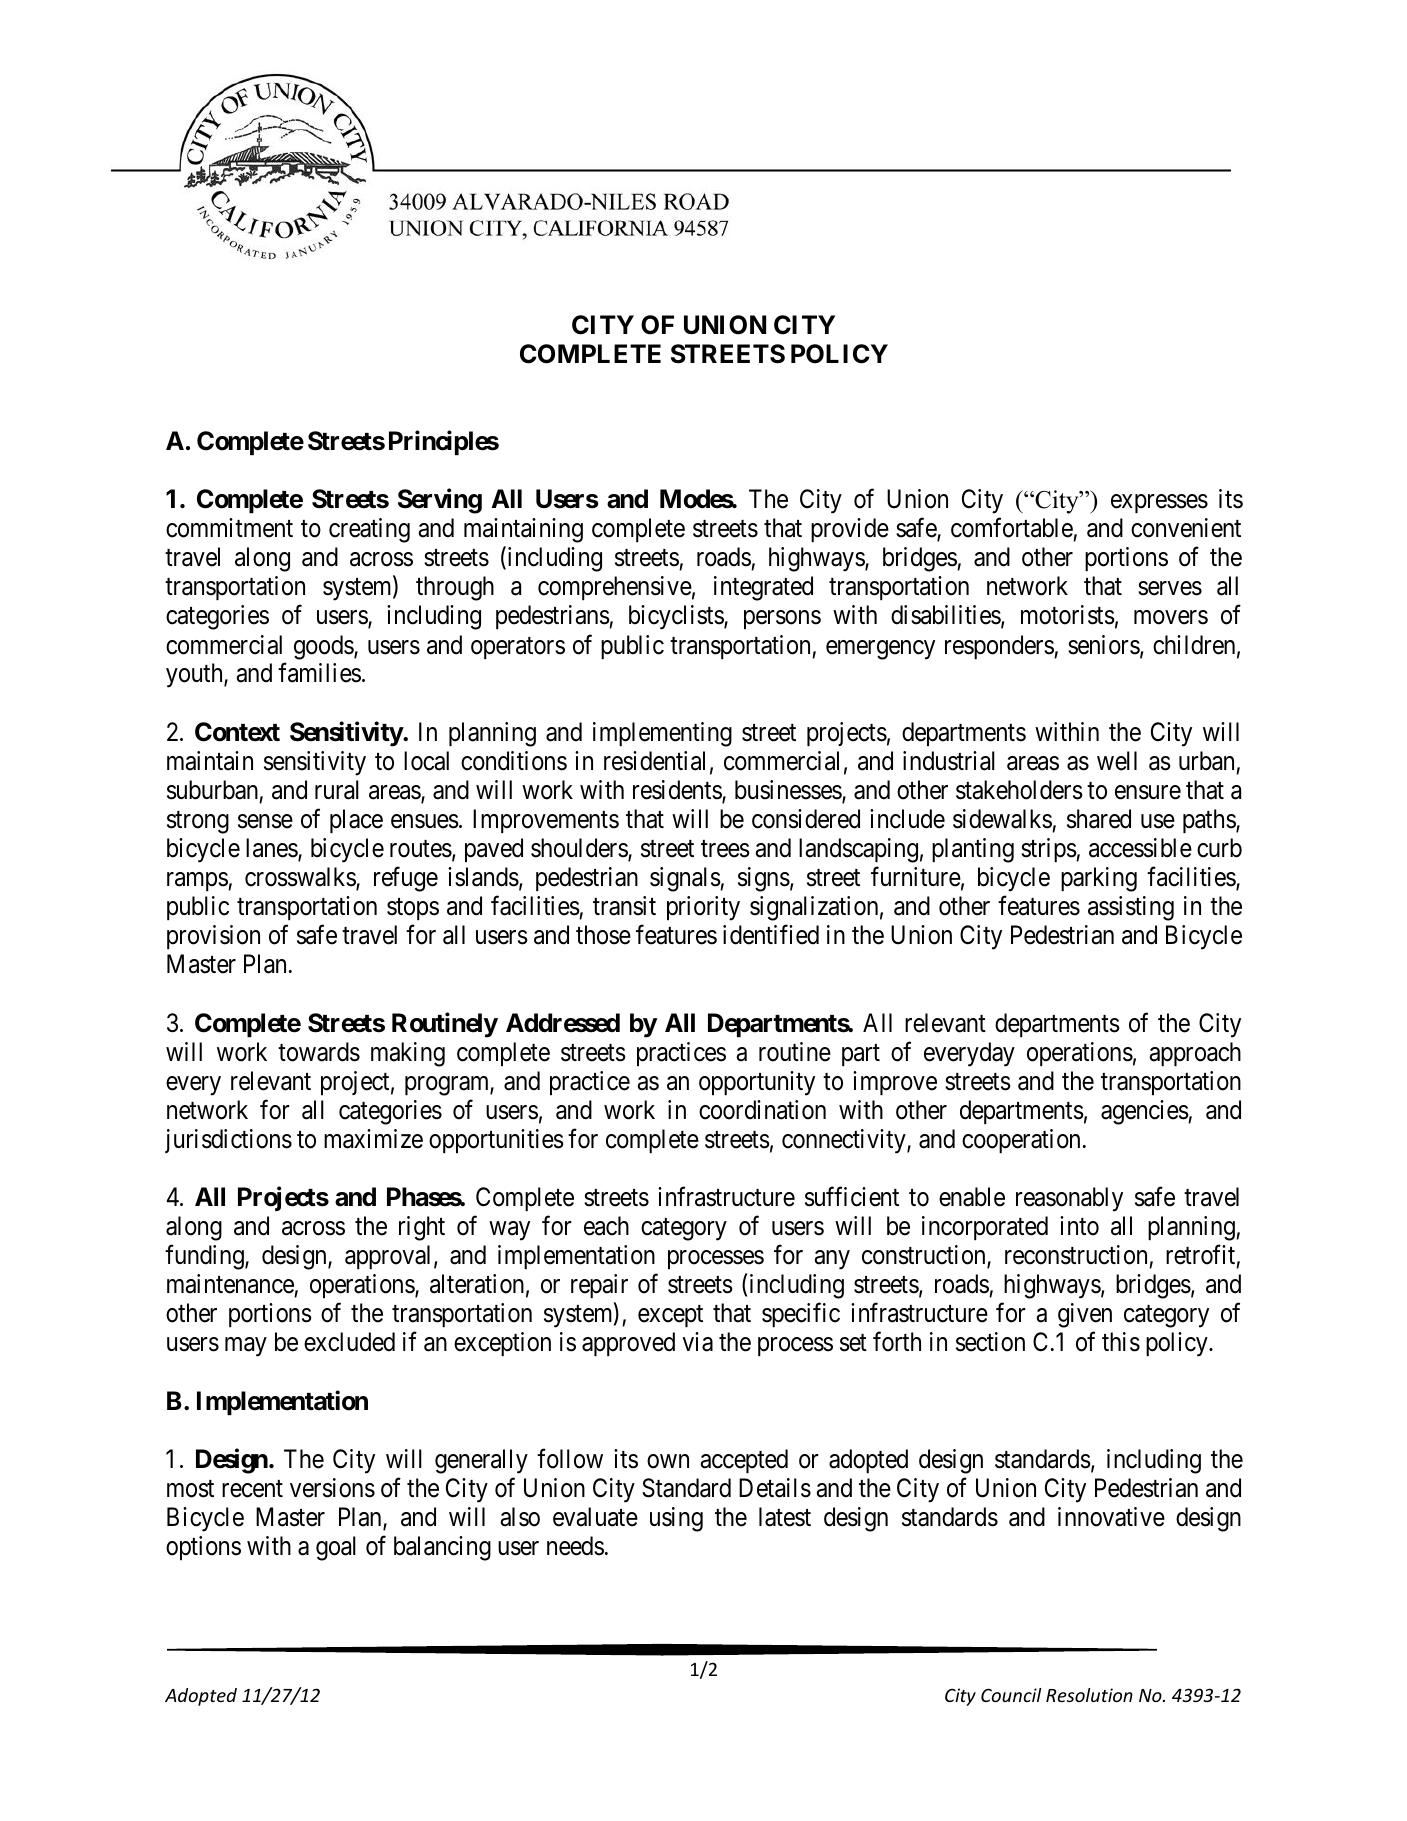 The width and height of the document is (1407, 1821). I want to click on right, so click(422, 1228).
